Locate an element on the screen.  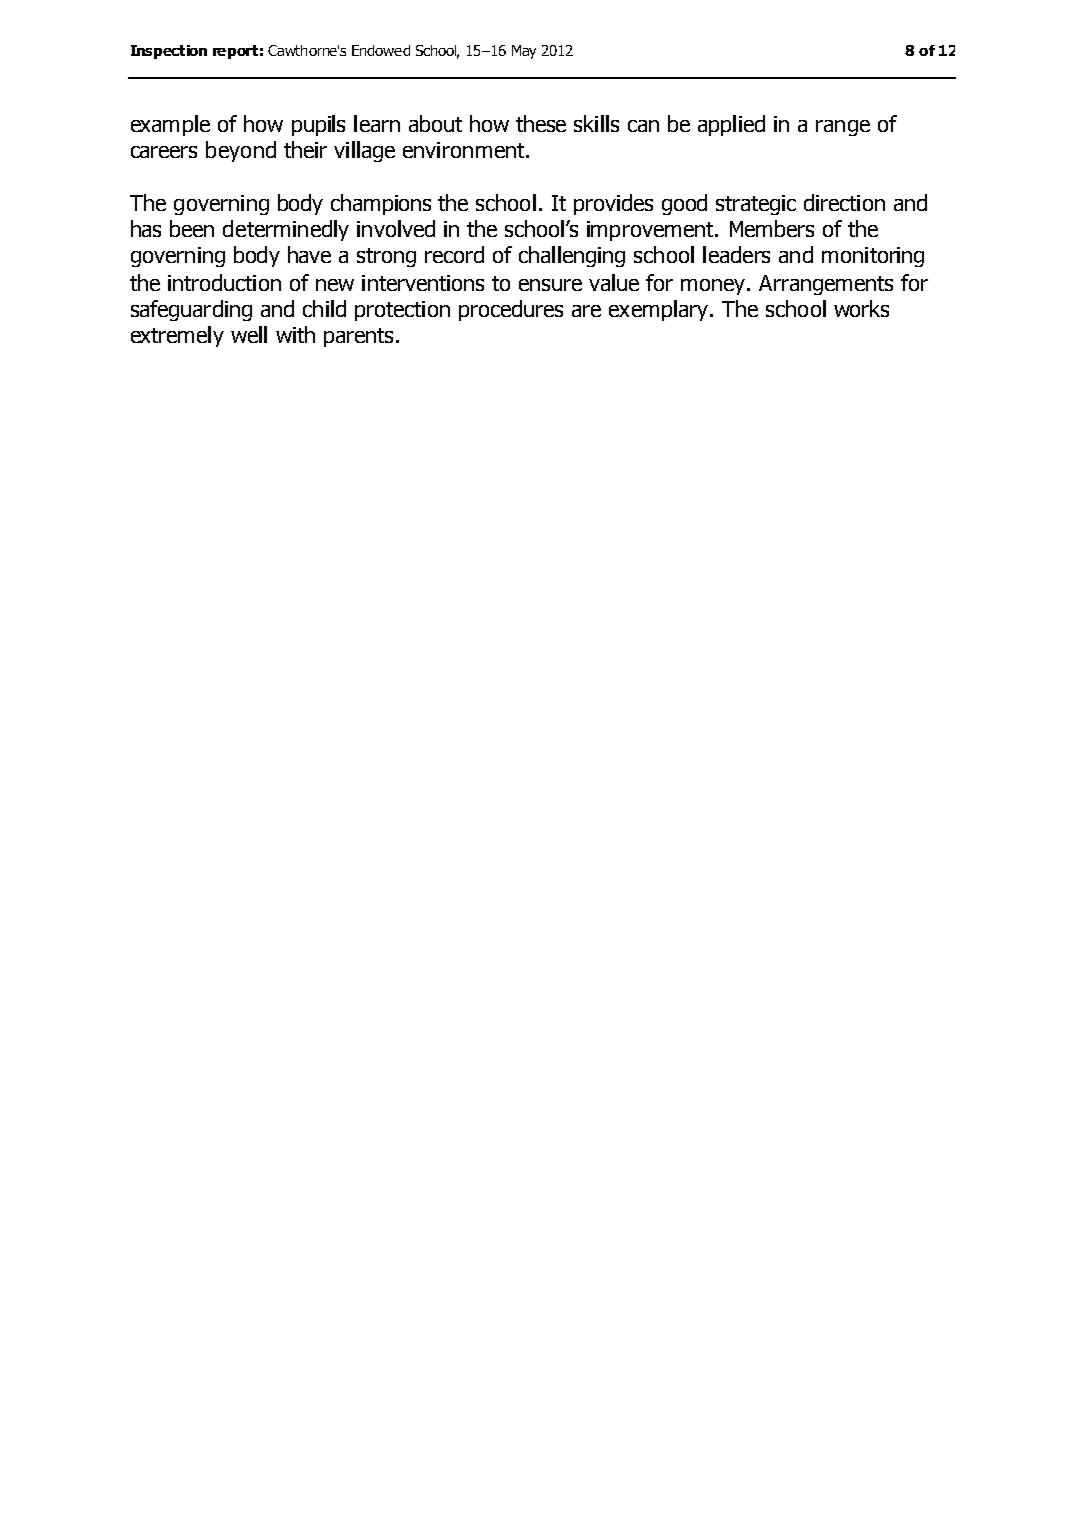
procedures is located at coordinates (511, 310).
